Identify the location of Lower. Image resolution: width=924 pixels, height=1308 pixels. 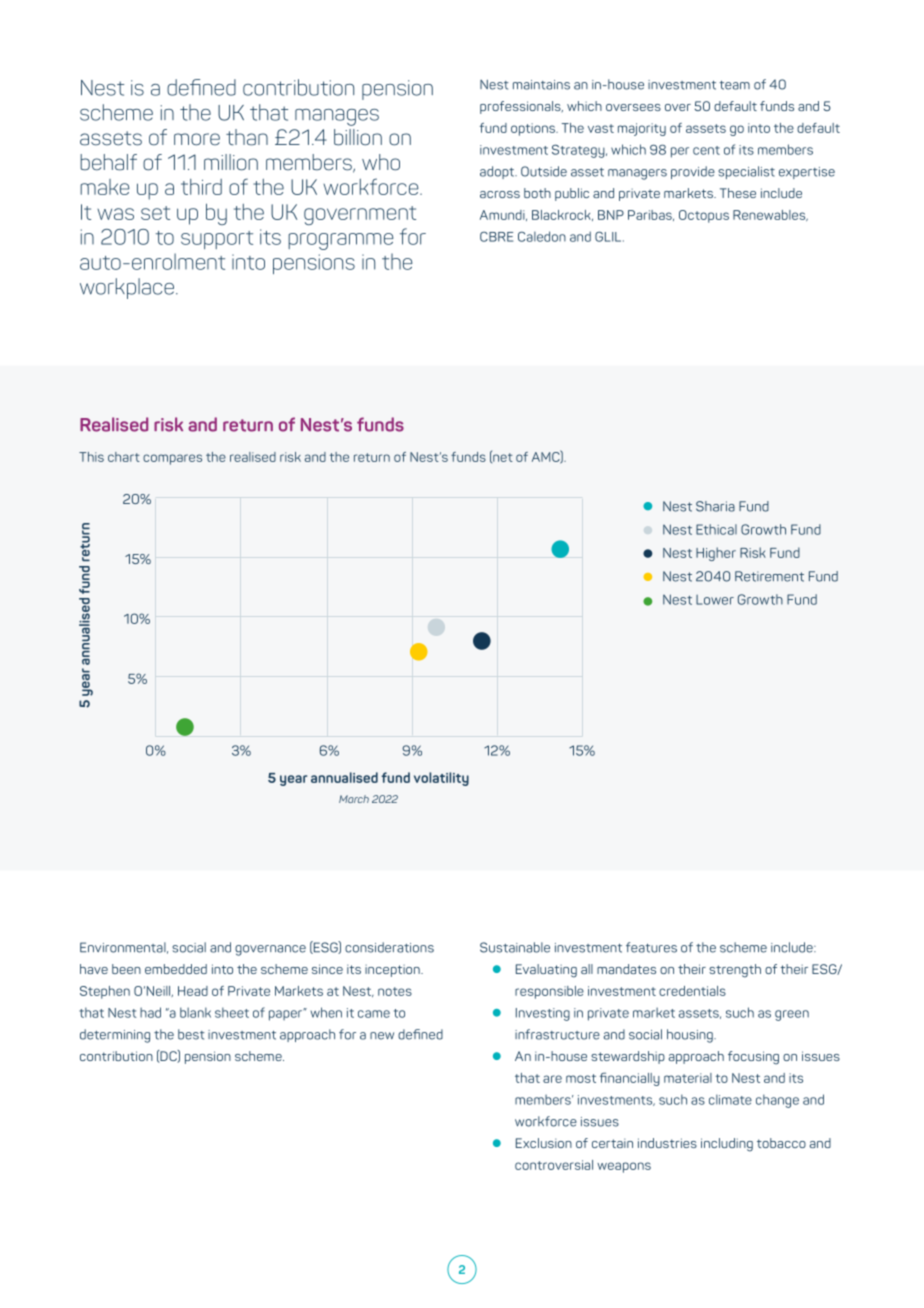
(715, 600).
